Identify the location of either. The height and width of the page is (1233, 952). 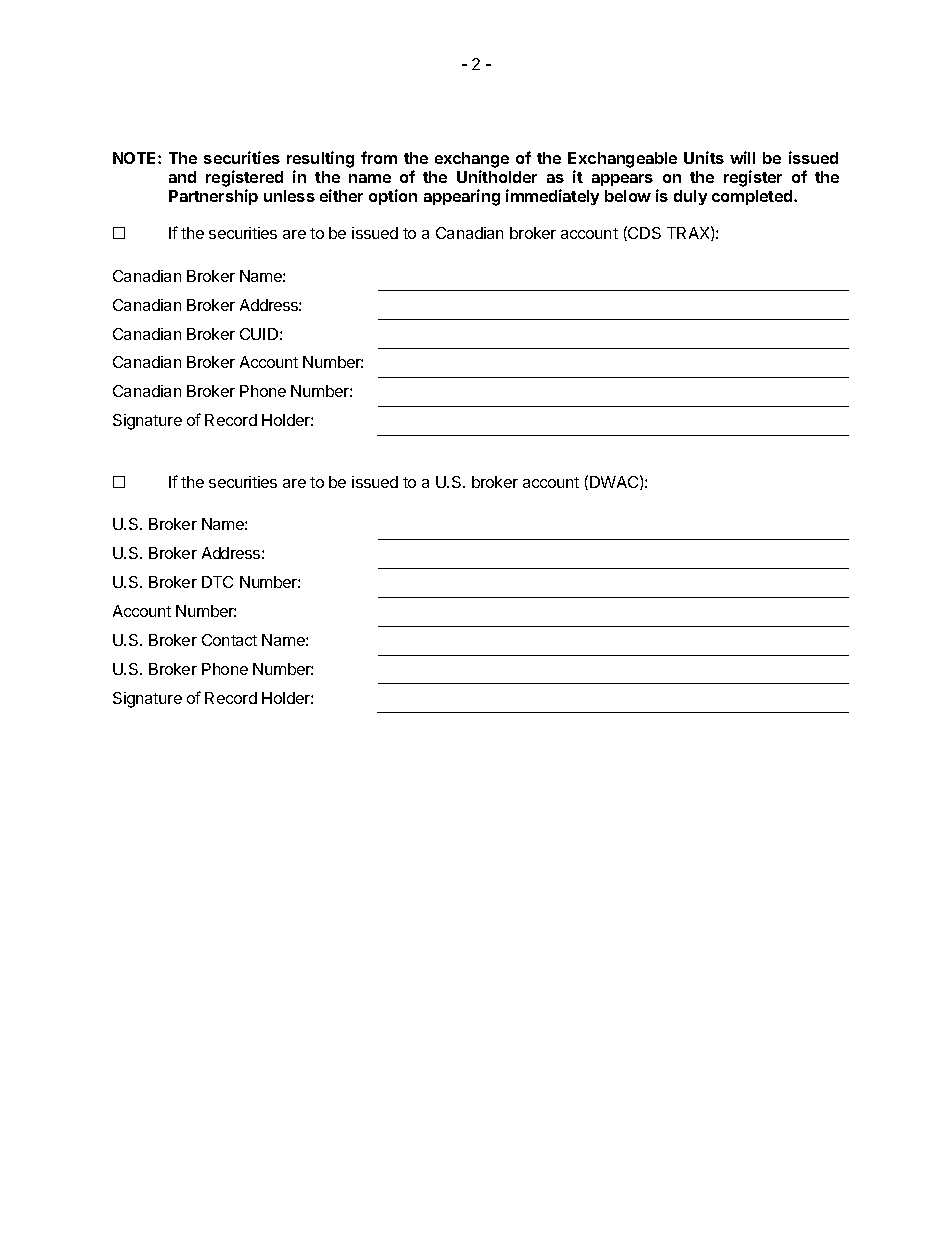
(341, 195).
